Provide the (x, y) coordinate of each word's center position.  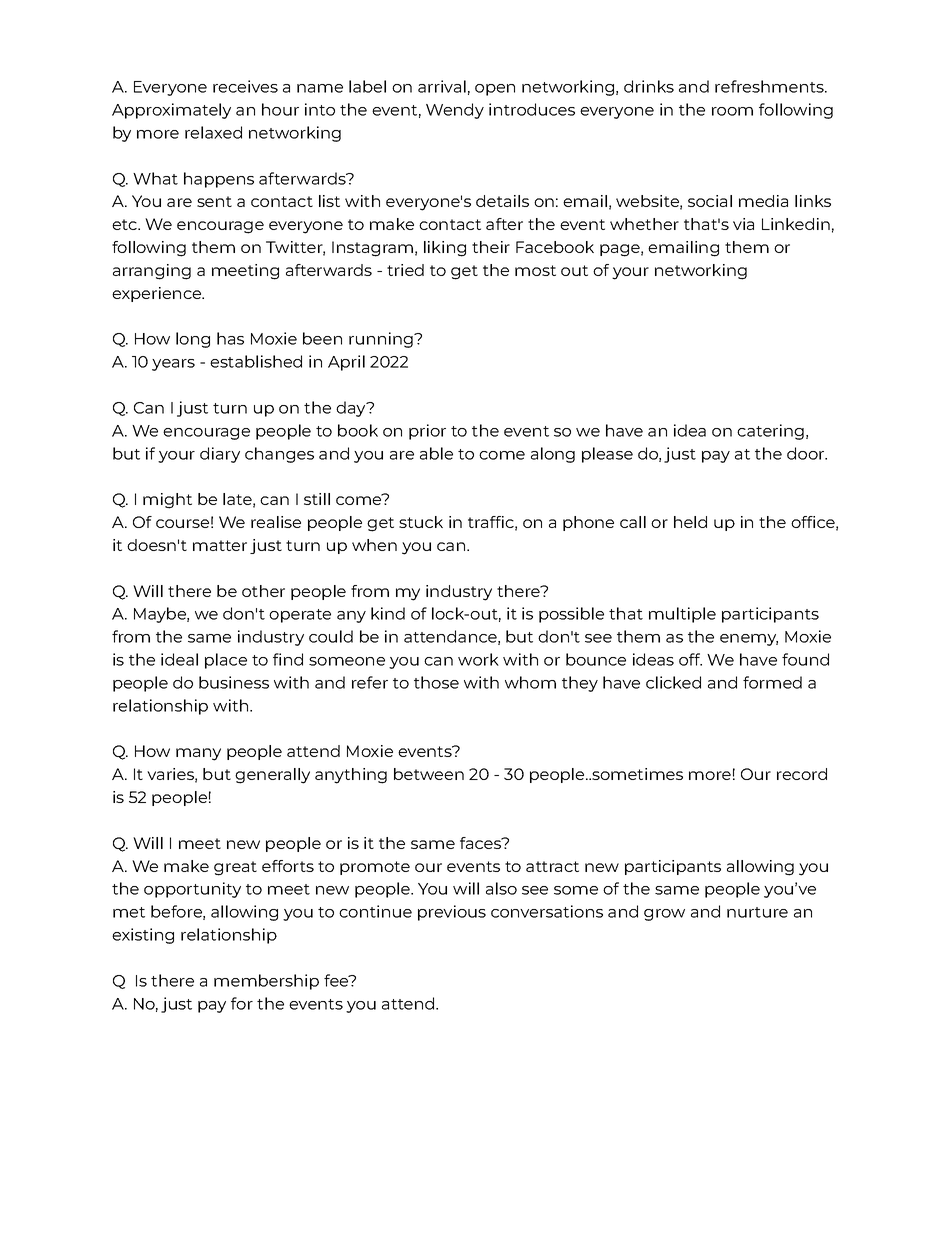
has (230, 338)
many (198, 754)
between (429, 774)
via (743, 224)
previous (452, 913)
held (690, 522)
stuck (421, 522)
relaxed (213, 132)
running (382, 340)
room (732, 111)
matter (220, 545)
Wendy (455, 111)
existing (143, 936)
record (802, 774)
